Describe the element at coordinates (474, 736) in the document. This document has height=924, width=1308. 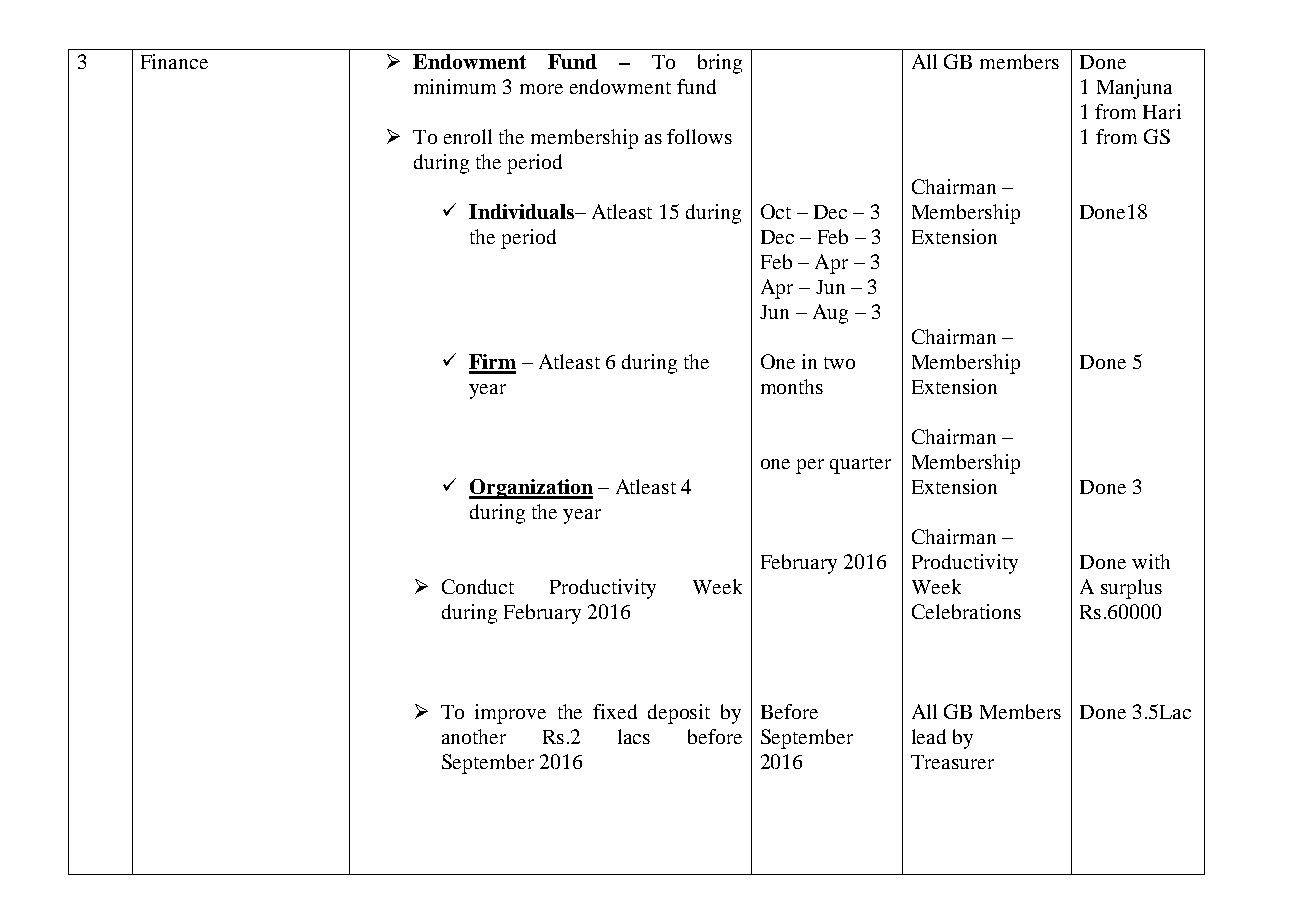
I see `another` at that location.
